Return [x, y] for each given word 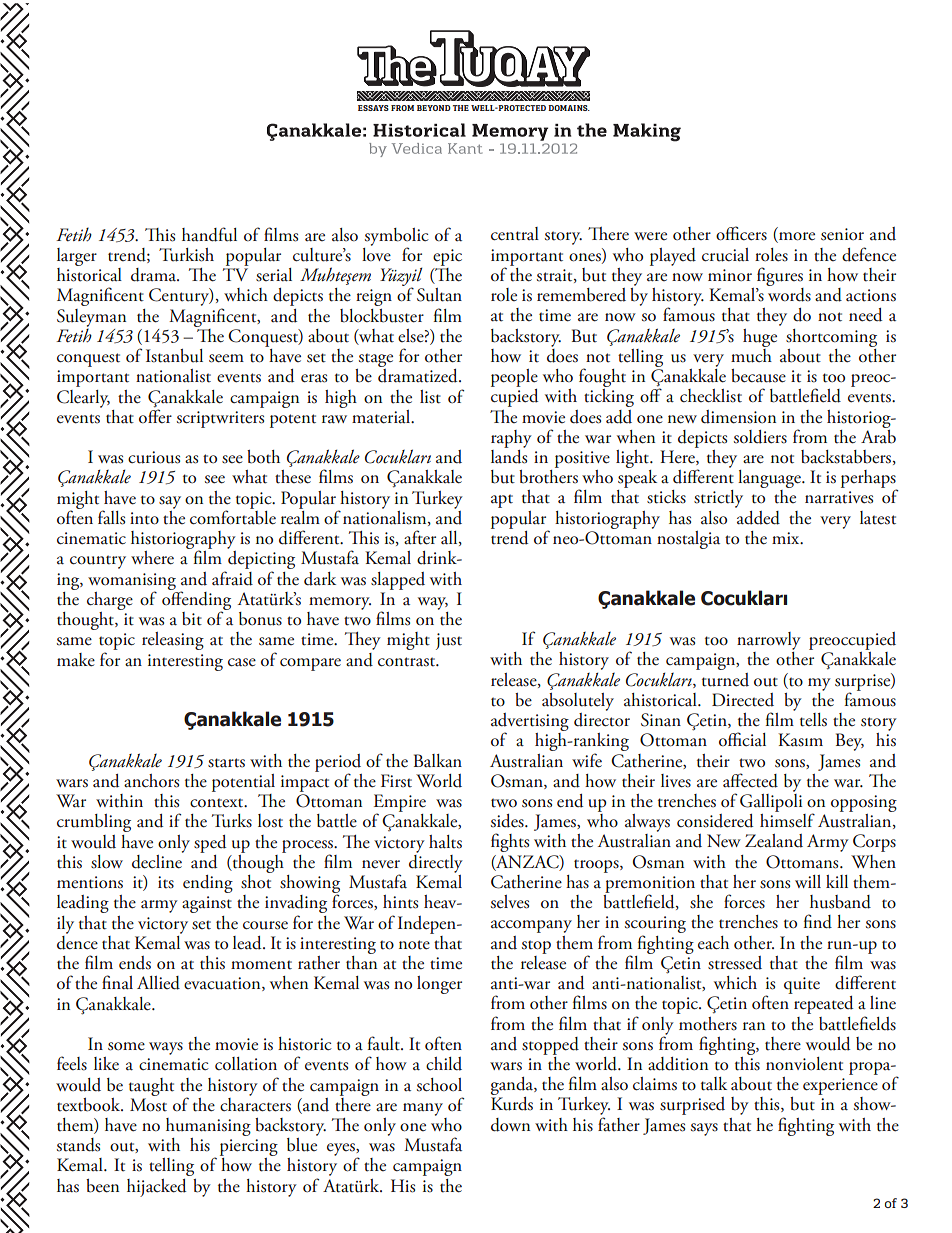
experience [840, 1088]
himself [787, 819]
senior [842, 234]
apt [502, 501]
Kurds [512, 1104]
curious [154, 457]
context [218, 803]
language [770, 480]
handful [209, 234]
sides [508, 821]
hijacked [156, 1188]
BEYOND [434, 108]
